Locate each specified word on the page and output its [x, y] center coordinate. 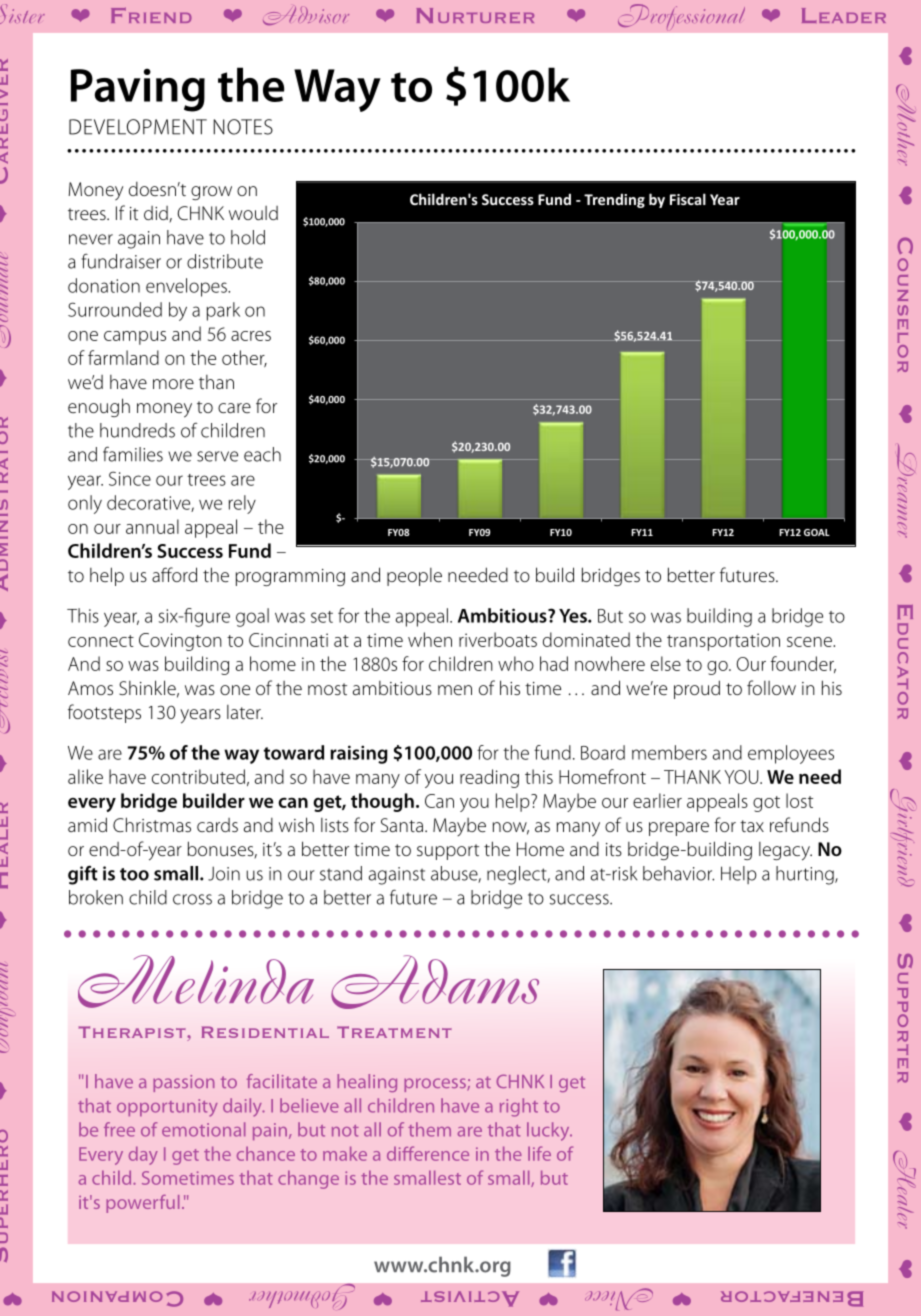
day [143, 1155]
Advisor [306, 16]
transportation [723, 642]
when [430, 639]
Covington [180, 642]
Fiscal [688, 199]
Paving [138, 90]
